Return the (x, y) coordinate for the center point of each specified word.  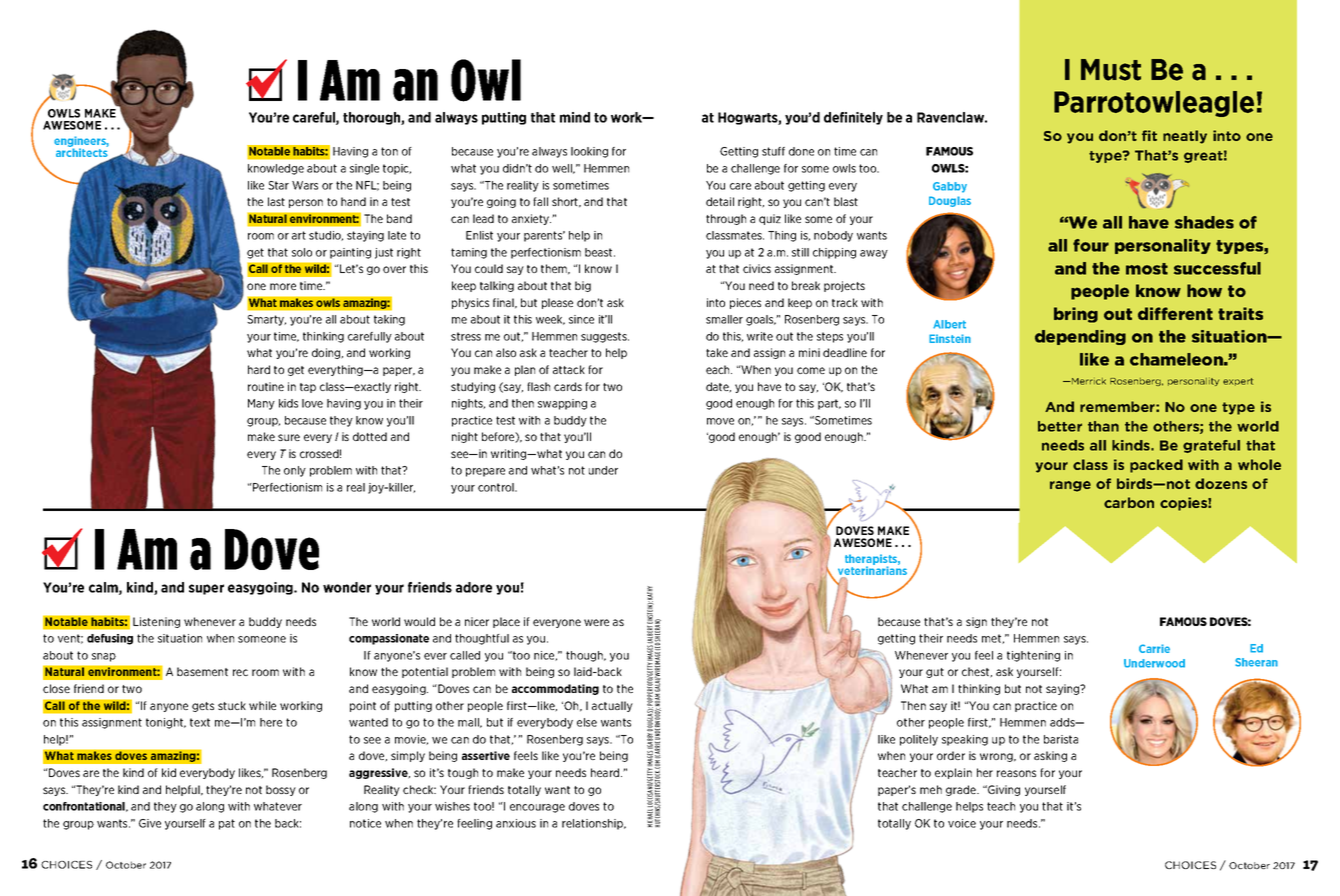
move (720, 421)
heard (606, 772)
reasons (1016, 773)
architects (83, 153)
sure (289, 437)
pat (227, 824)
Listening (156, 622)
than (1103, 426)
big (583, 286)
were (596, 622)
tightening (1033, 656)
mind (575, 117)
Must (1111, 70)
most (1147, 269)
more (283, 286)
